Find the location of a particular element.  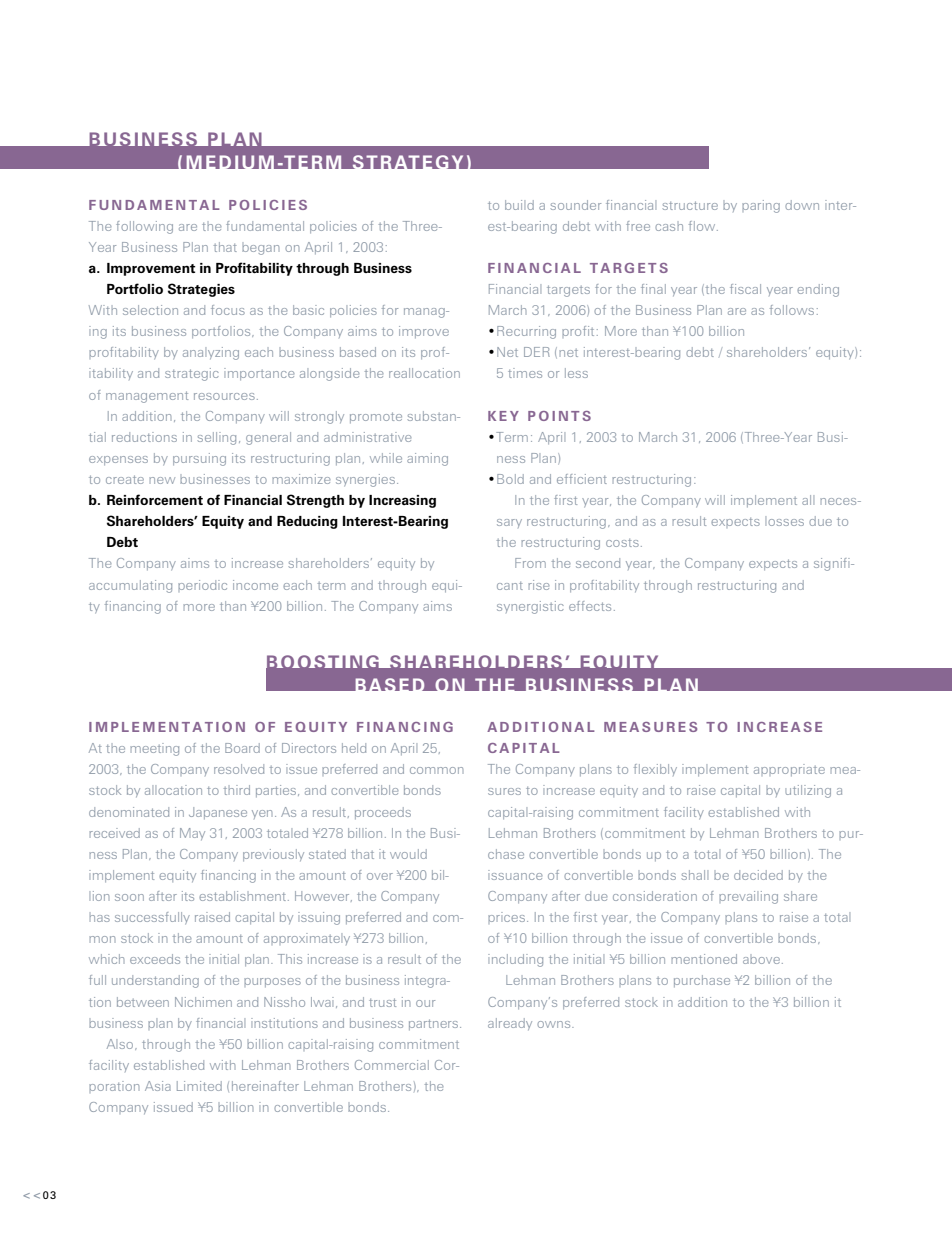

Limited is located at coordinates (199, 1086).
